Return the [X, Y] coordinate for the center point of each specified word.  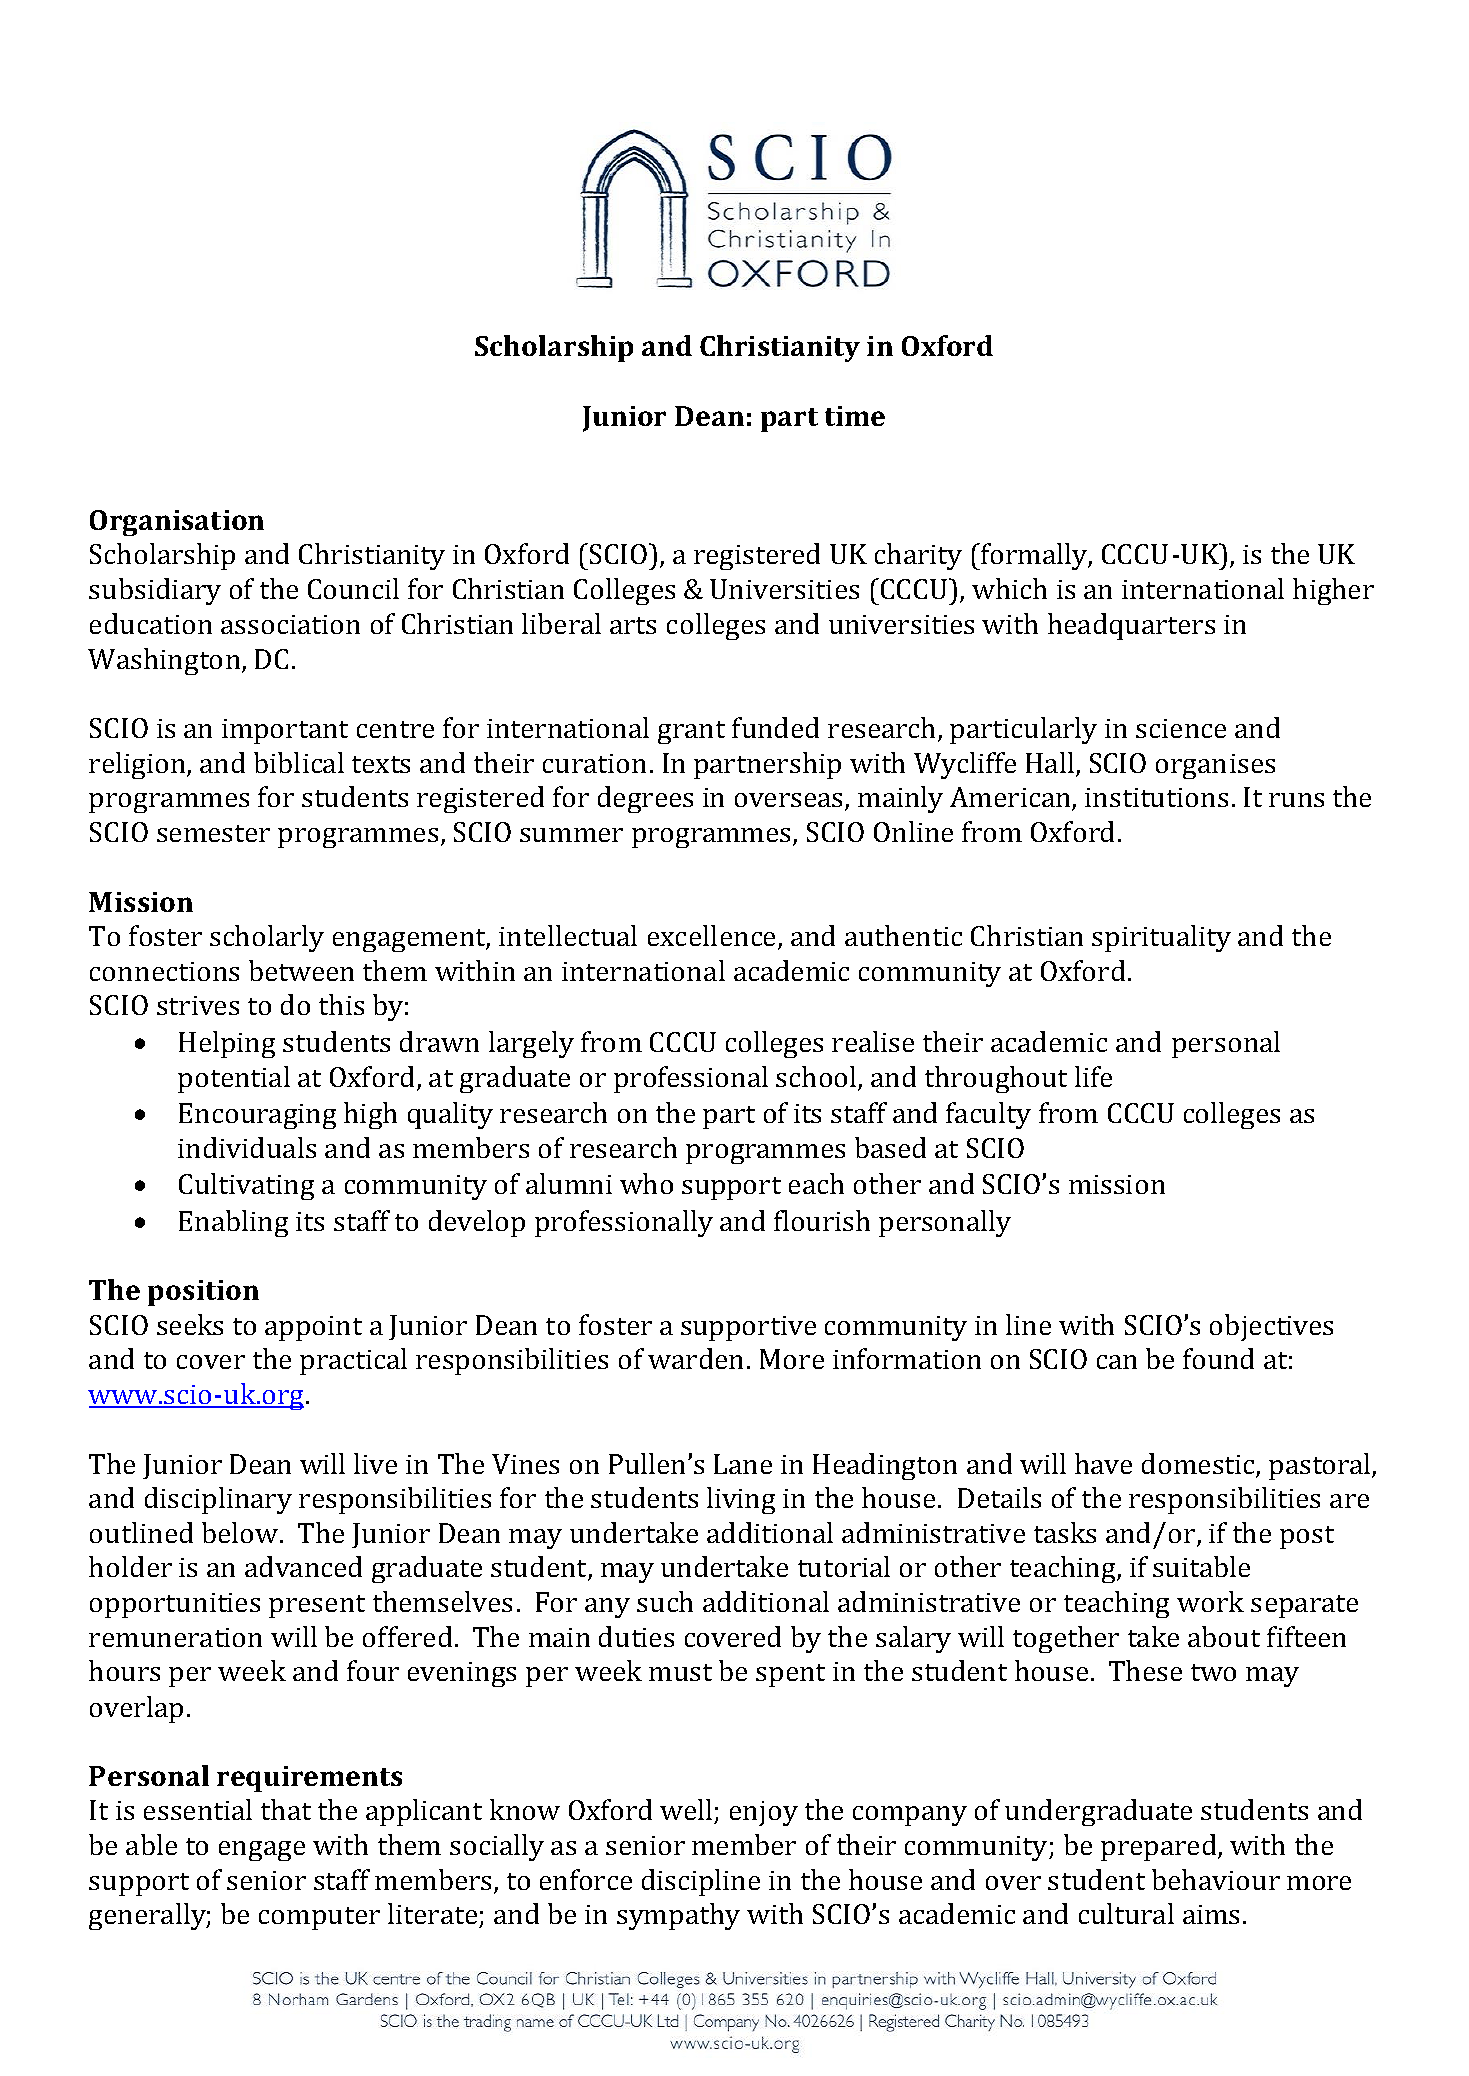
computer [319, 1918]
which [1009, 588]
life [1093, 1076]
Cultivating [246, 1186]
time [855, 416]
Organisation [177, 523]
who [646, 1183]
